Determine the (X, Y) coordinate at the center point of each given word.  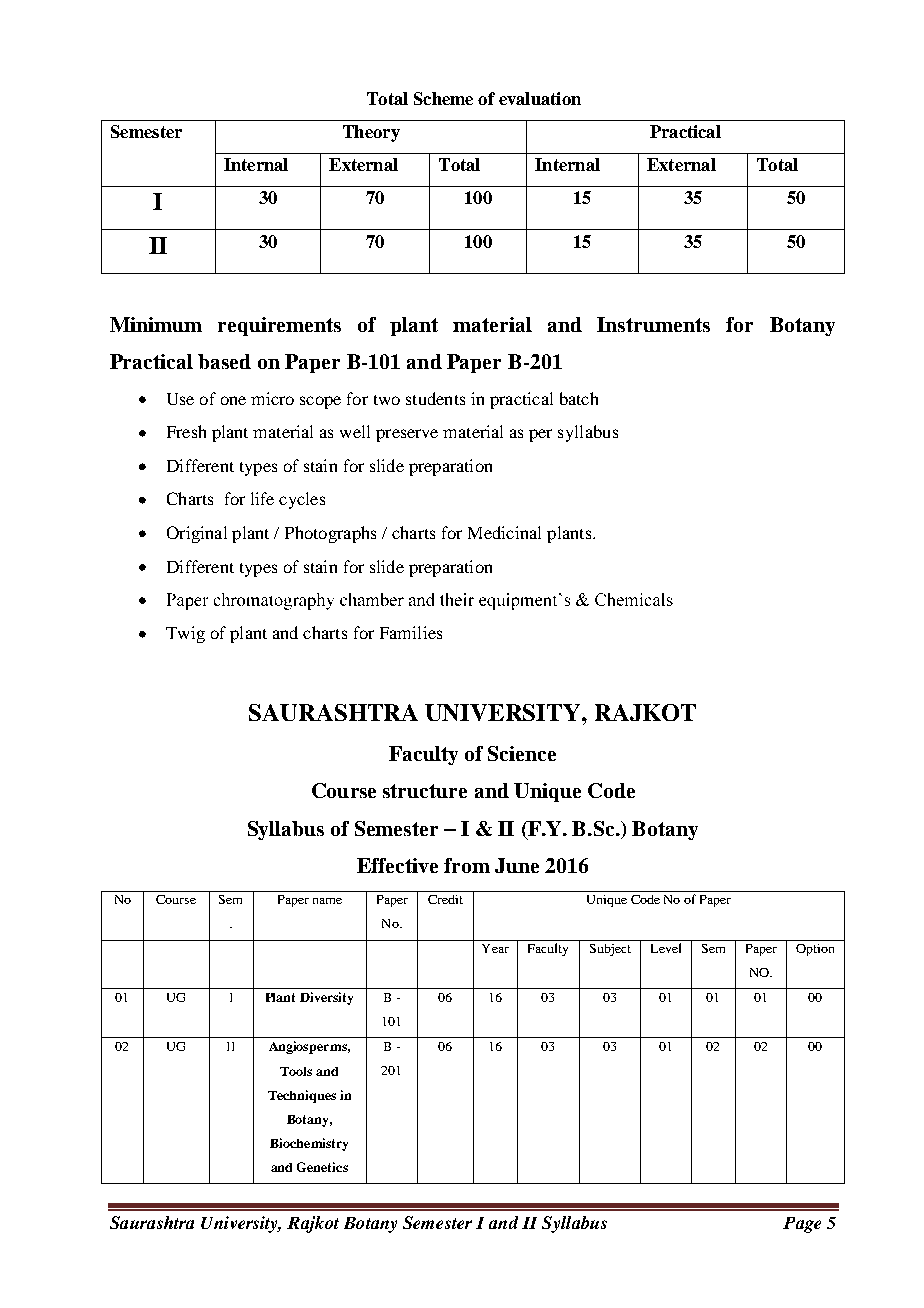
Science (522, 753)
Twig (185, 634)
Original (197, 534)
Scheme (443, 98)
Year (495, 948)
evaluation (540, 98)
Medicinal (504, 532)
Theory (371, 133)
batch (579, 398)
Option (815, 950)
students (435, 398)
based (224, 361)
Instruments (653, 324)
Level (666, 948)
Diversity (326, 998)
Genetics (322, 1167)
